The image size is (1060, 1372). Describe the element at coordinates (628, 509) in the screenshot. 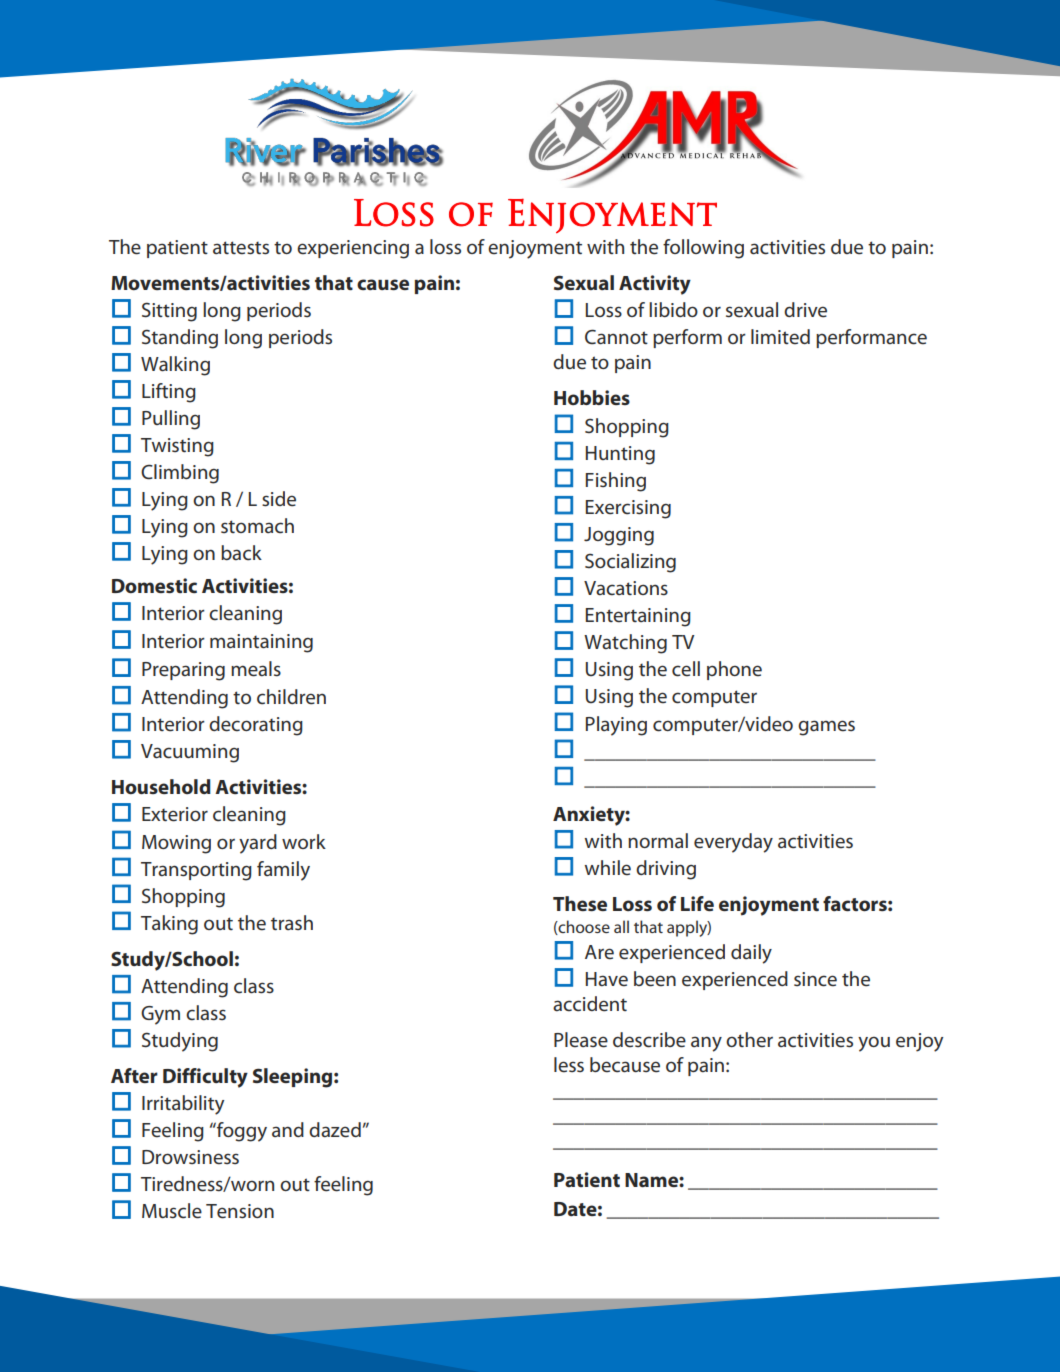

I see `Exercising` at that location.
